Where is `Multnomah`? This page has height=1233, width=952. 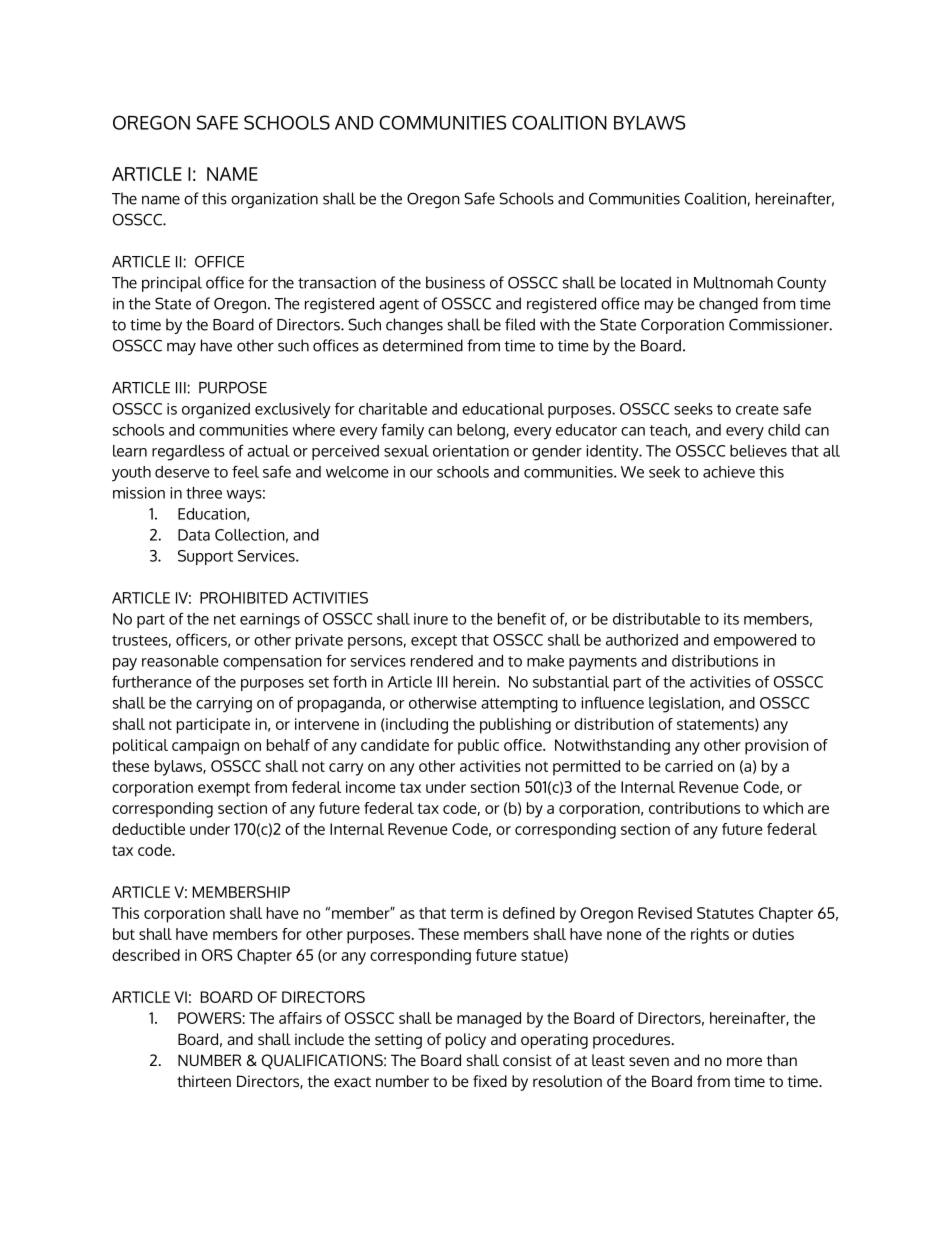
Multnomah is located at coordinates (733, 282).
